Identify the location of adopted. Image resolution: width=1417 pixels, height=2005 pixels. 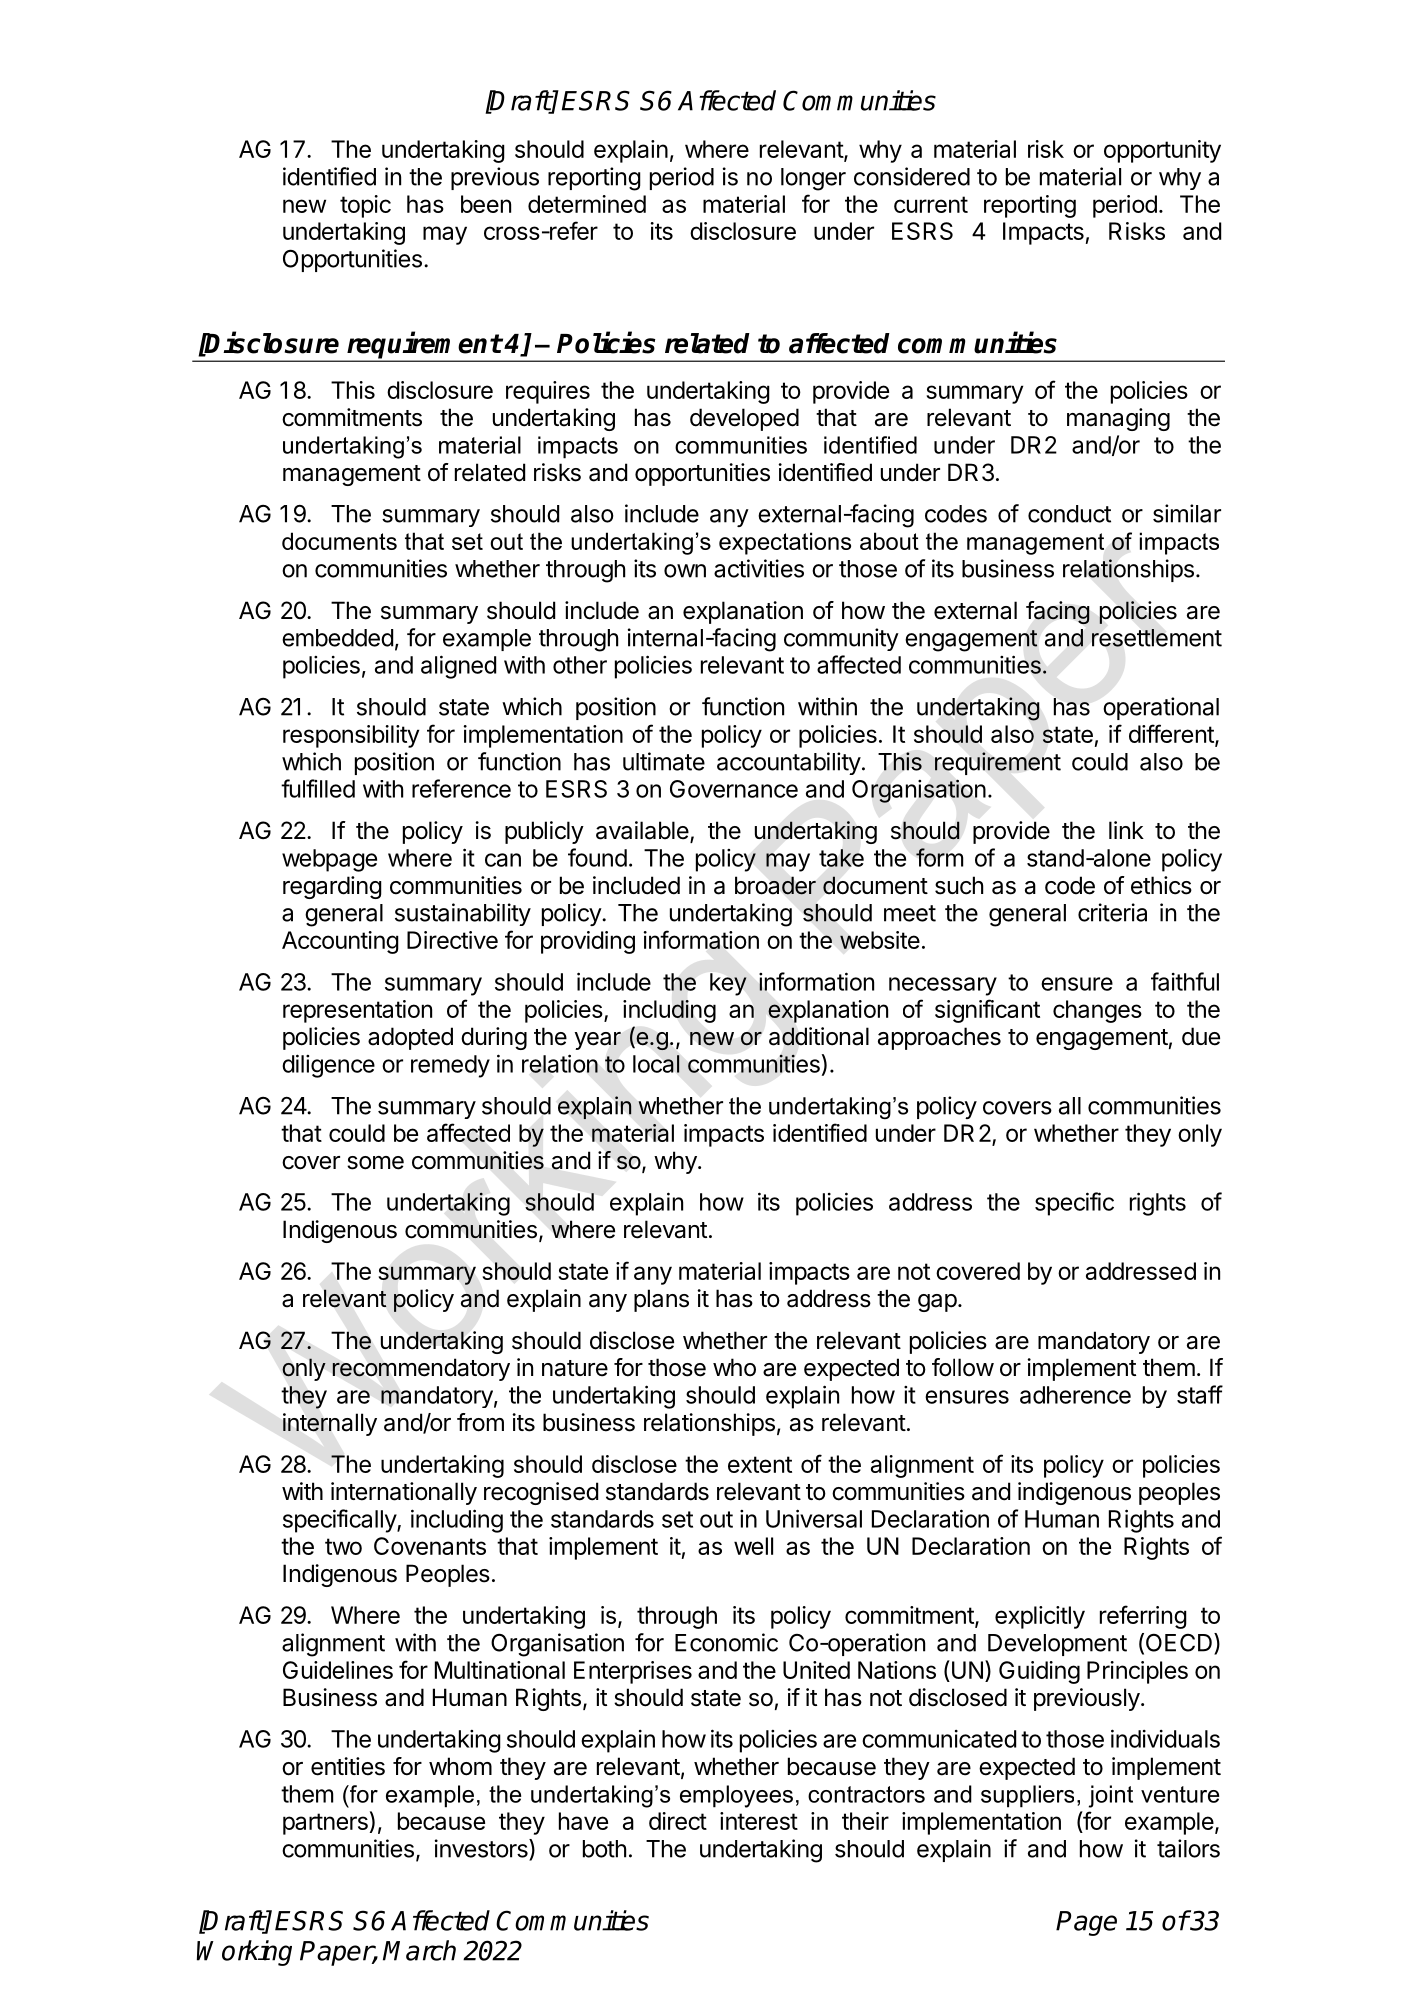
(410, 1038).
